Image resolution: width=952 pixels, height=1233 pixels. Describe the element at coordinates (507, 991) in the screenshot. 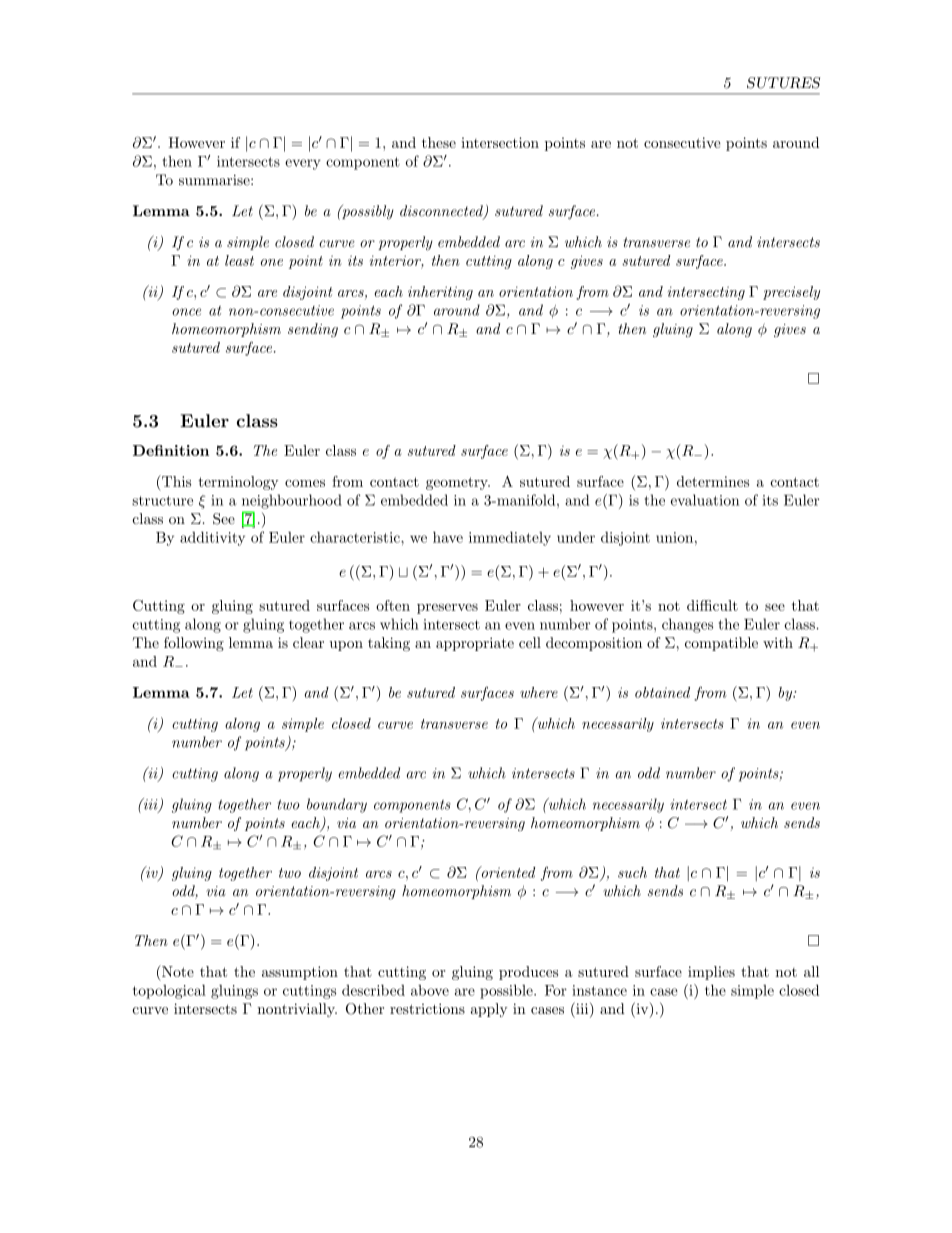

I see `possible` at that location.
